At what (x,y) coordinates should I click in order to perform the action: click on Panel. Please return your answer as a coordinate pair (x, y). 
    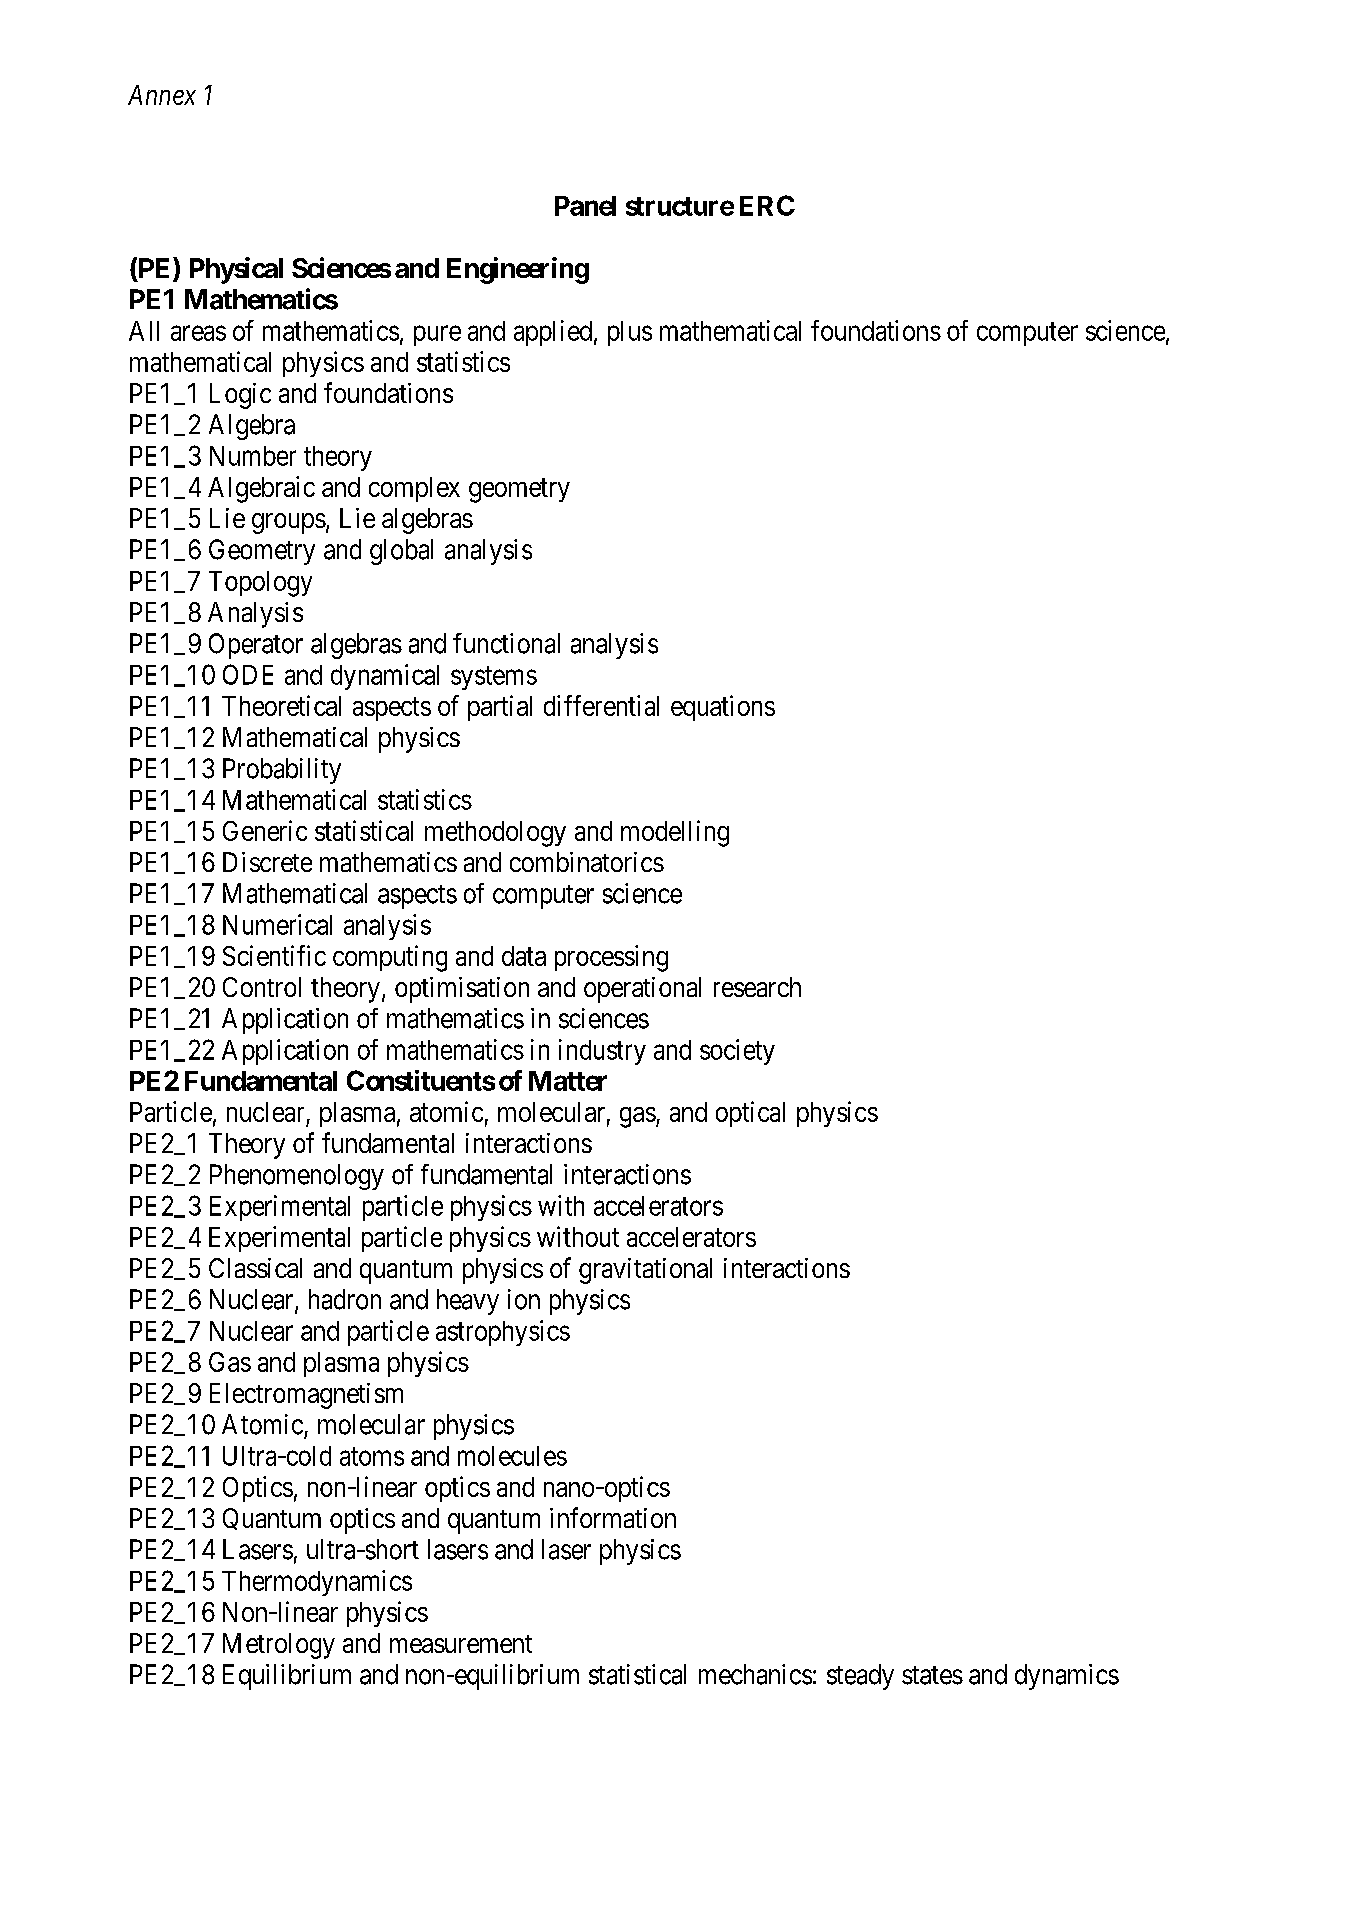
    Looking at the image, I should click on (585, 206).
